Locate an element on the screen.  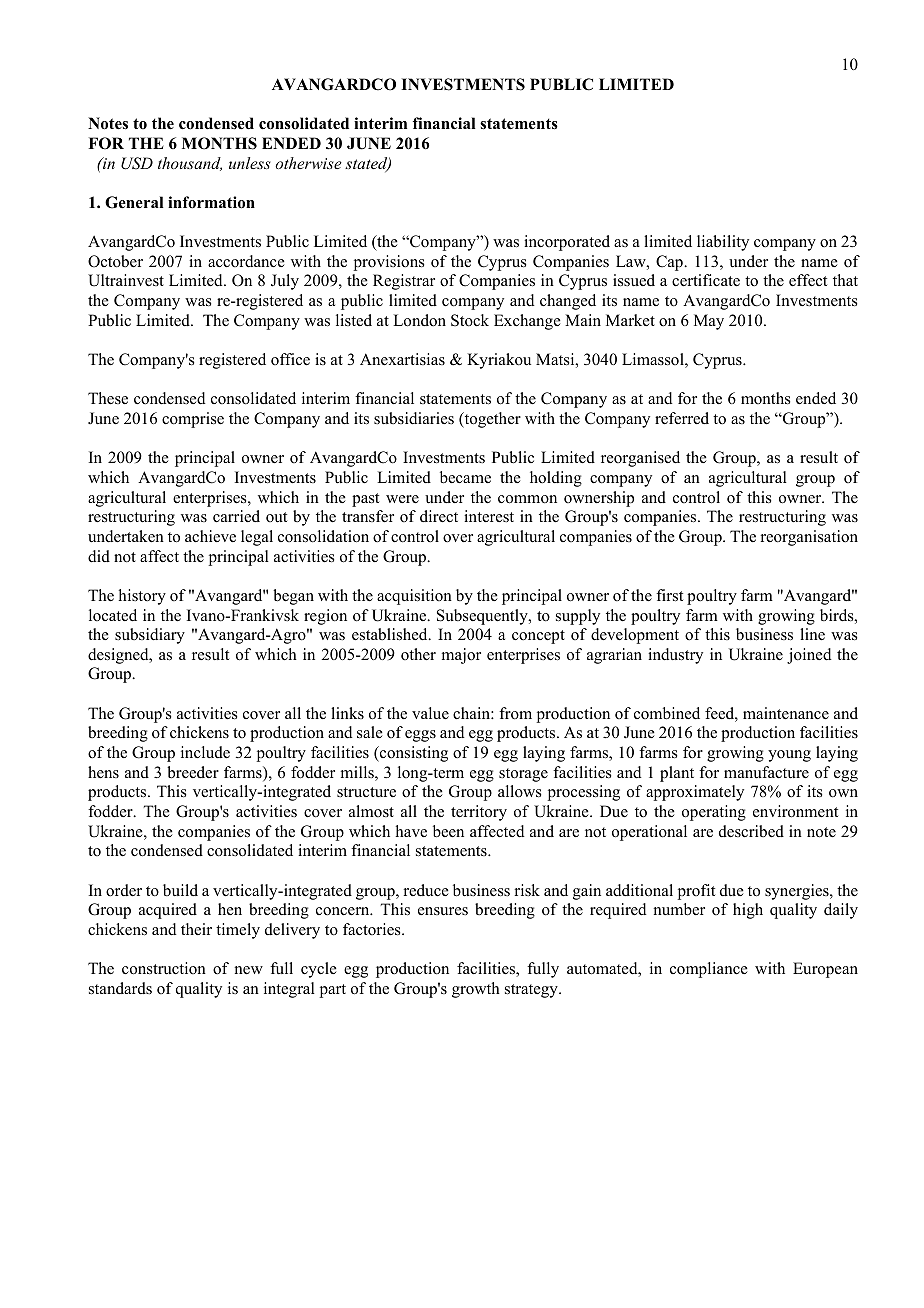
reorganisation is located at coordinates (809, 538).
